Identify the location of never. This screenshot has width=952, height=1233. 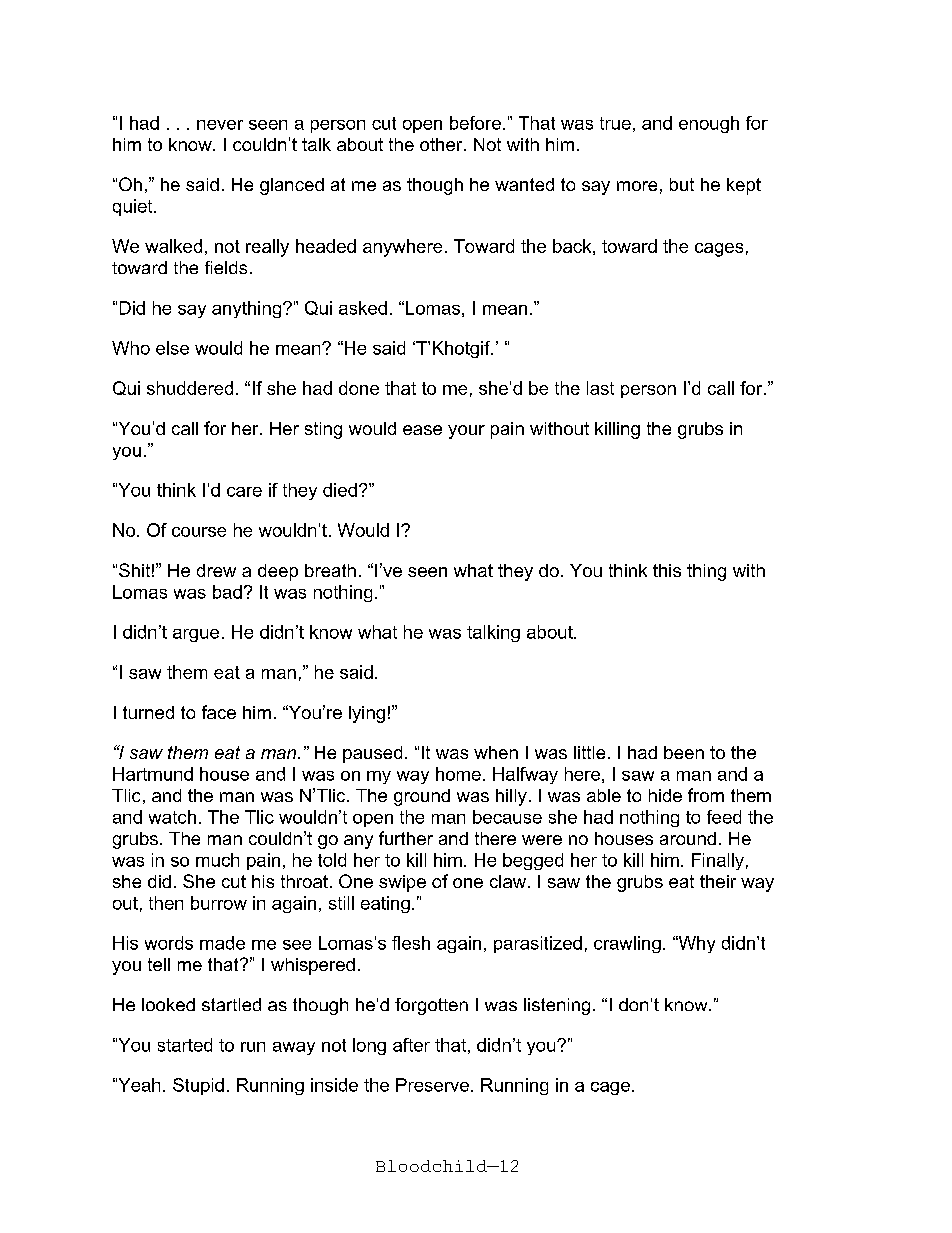
(220, 125).
